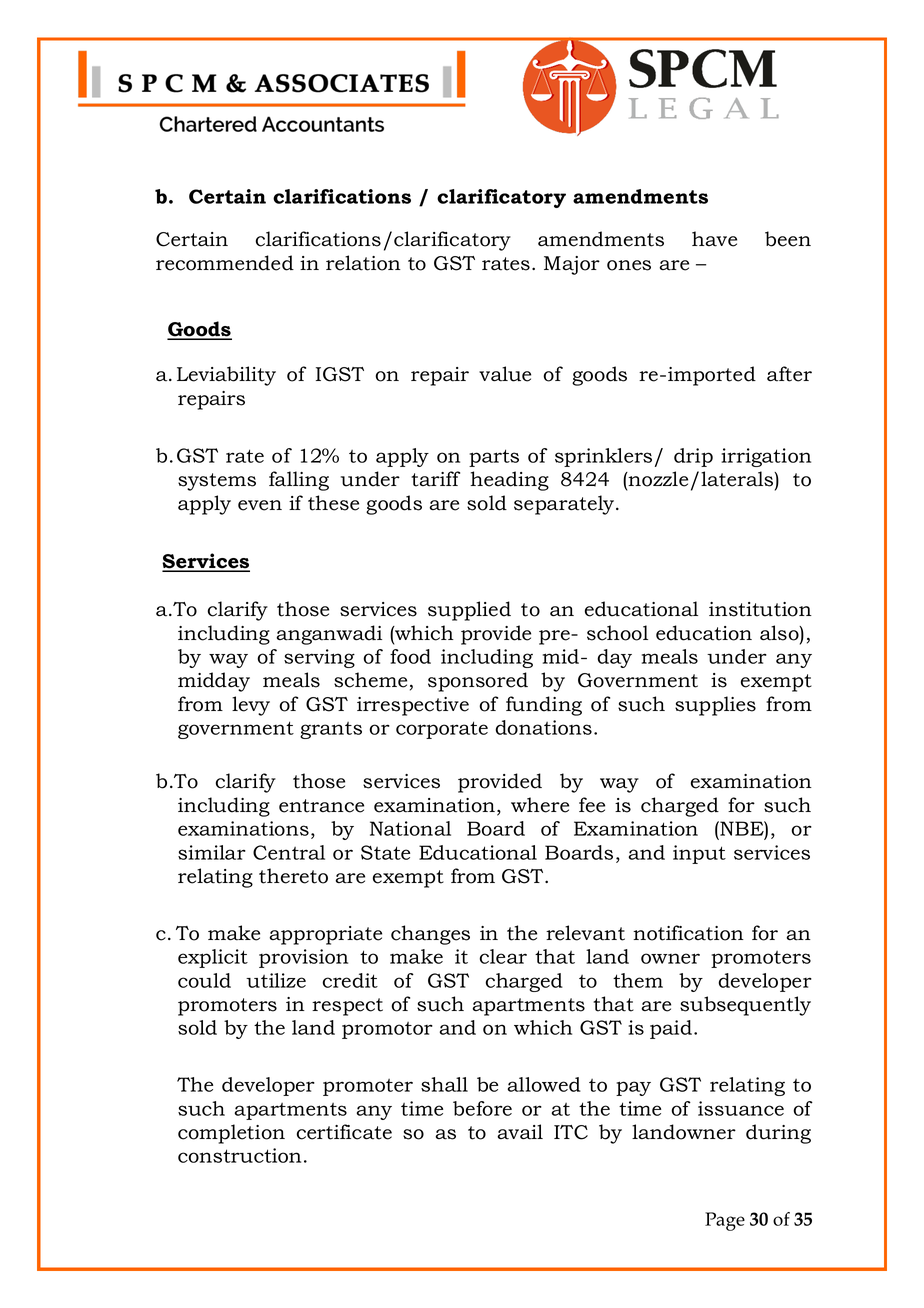  Describe the element at coordinates (293, 876) in the document. I see `thereto` at that location.
